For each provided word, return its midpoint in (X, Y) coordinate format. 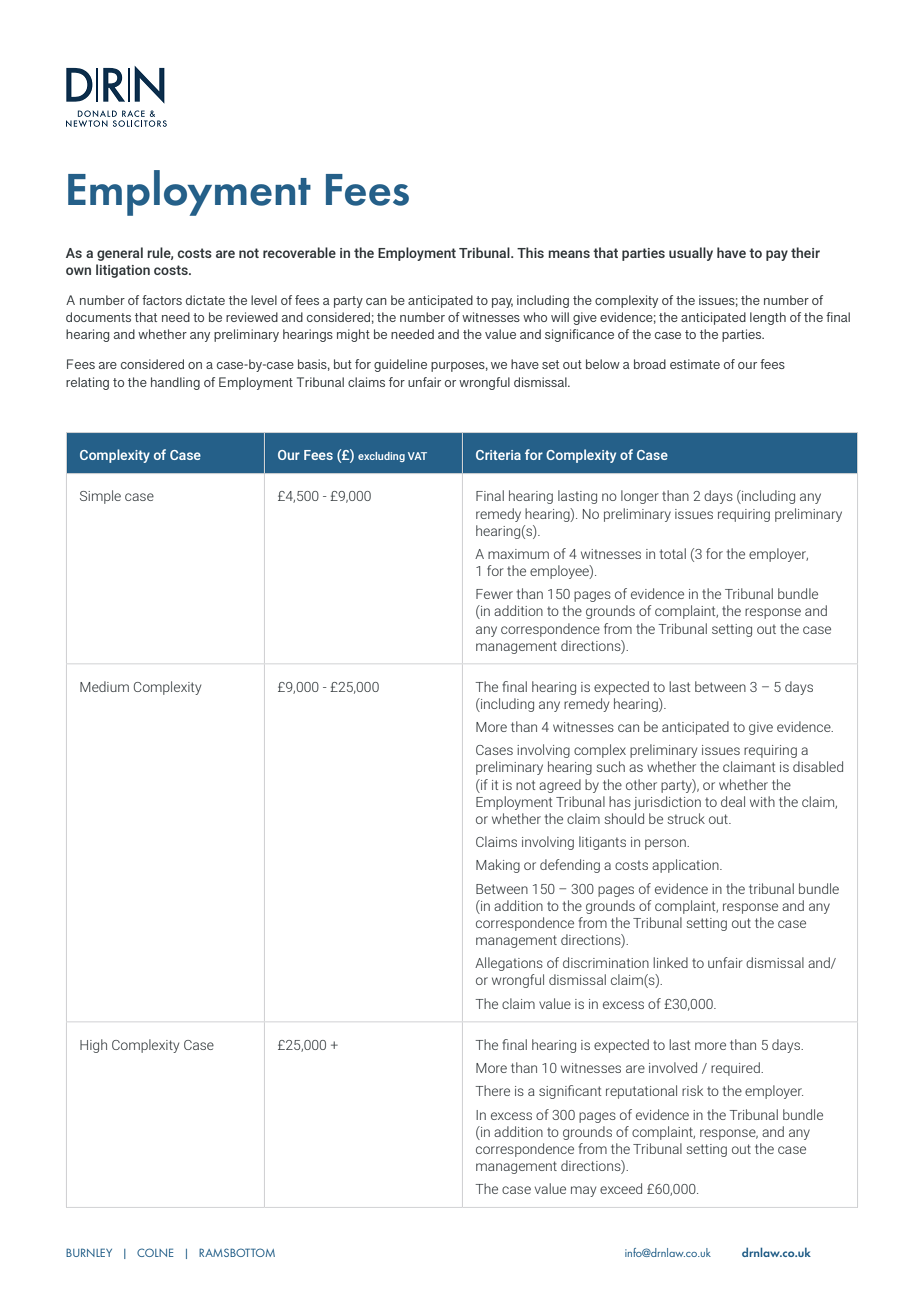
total (672, 553)
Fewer (494, 594)
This (530, 252)
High (93, 1046)
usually (691, 254)
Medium (104, 686)
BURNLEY (89, 1252)
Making (498, 866)
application (686, 866)
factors (162, 300)
